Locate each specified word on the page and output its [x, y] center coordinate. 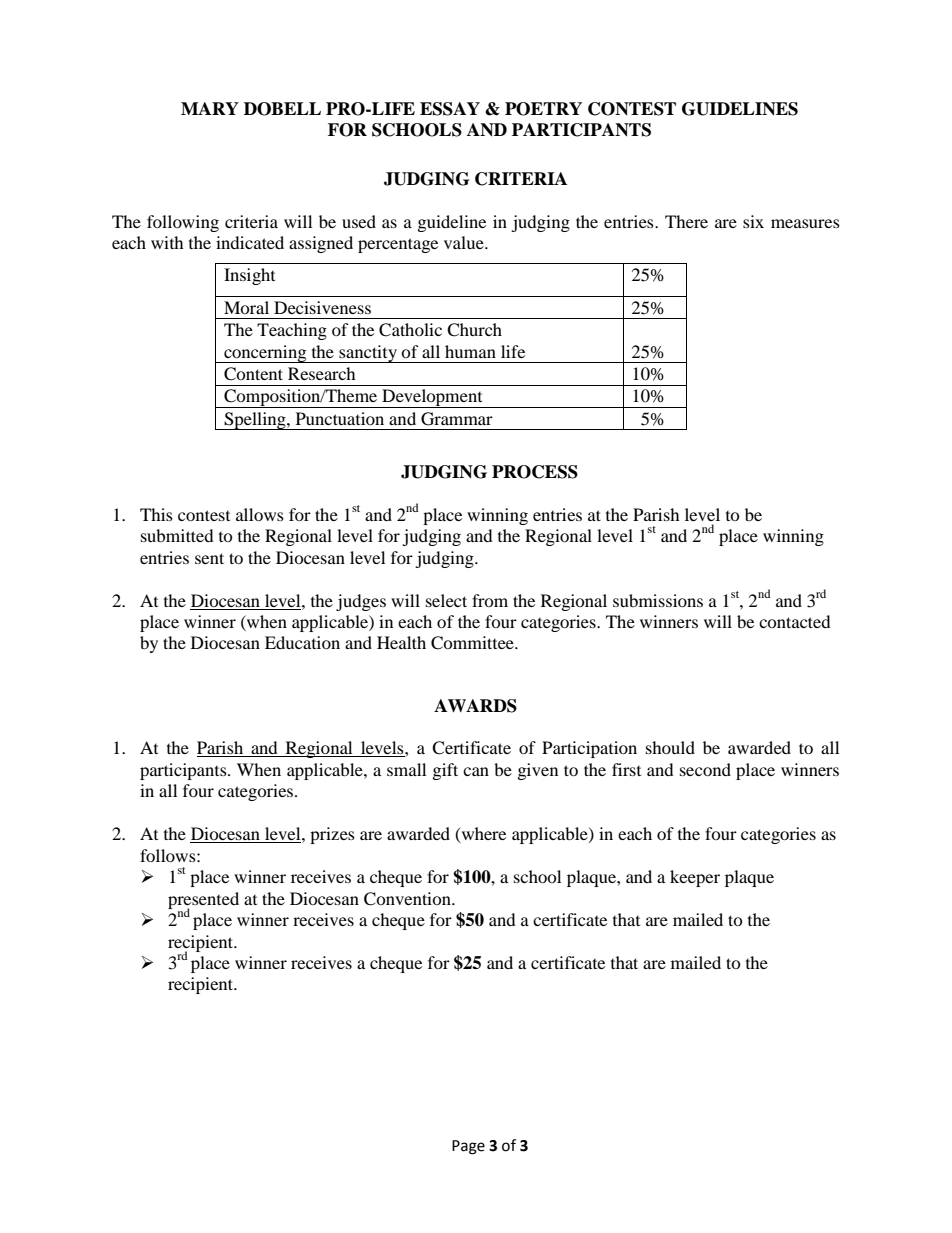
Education [302, 642]
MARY [210, 108]
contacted [795, 621]
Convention [408, 899]
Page [468, 1147]
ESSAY [450, 109]
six [753, 221]
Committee [473, 643]
